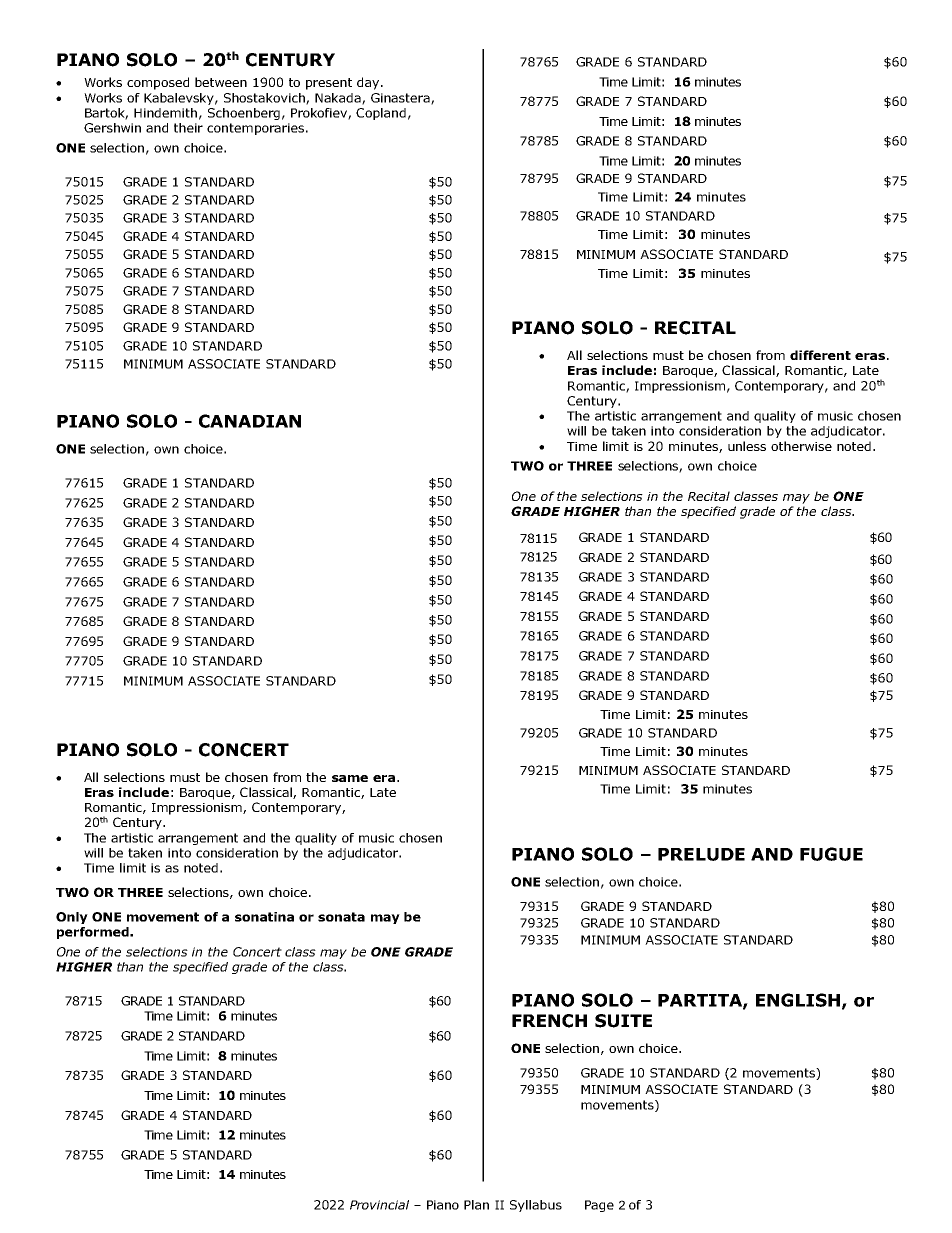 The height and width of the screenshot is (1233, 952). I want to click on Page, so click(599, 1206).
